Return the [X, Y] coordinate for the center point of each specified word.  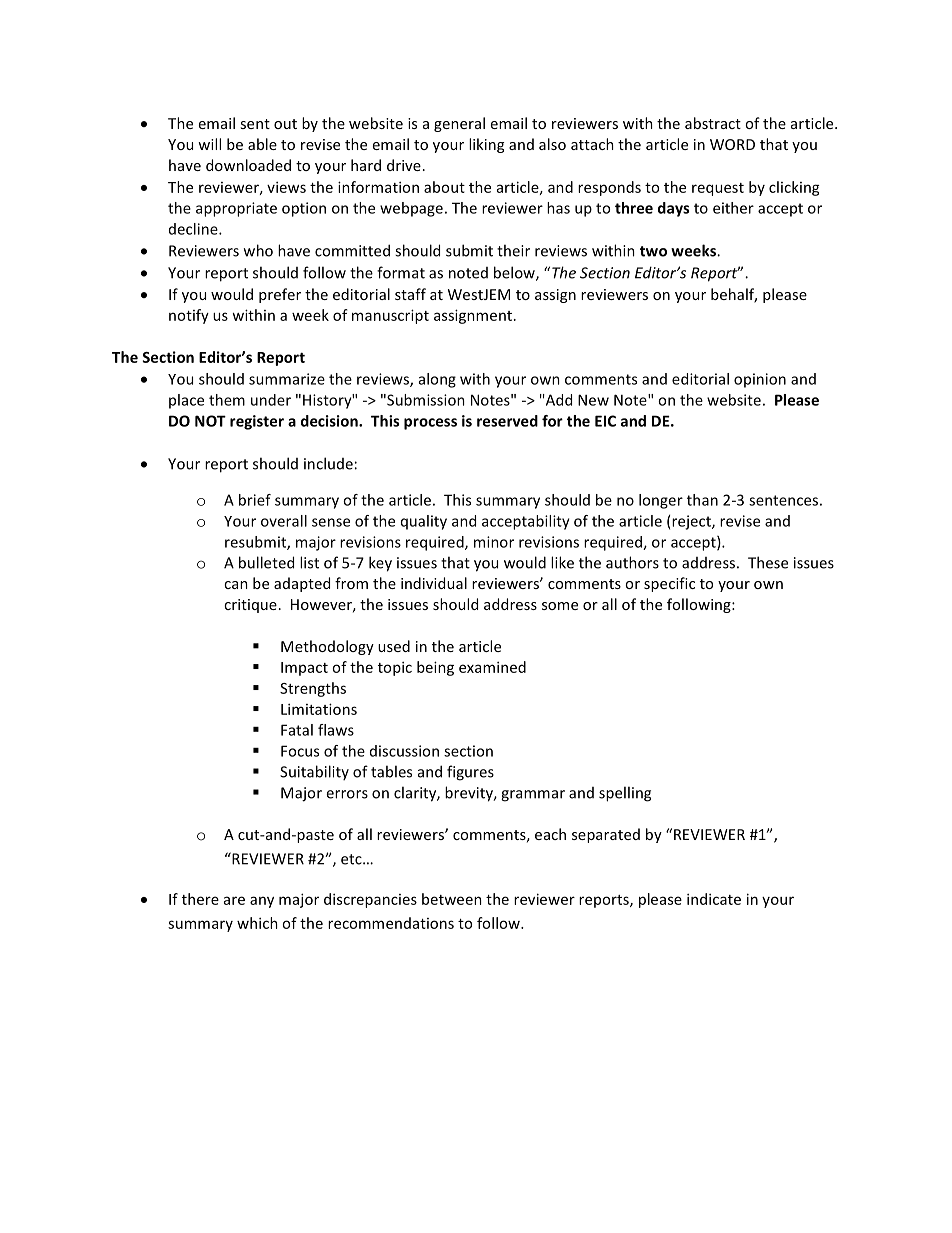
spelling [625, 794]
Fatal [297, 730]
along [437, 380]
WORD [732, 144]
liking [486, 145]
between [452, 899]
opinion [760, 380]
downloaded [248, 165]
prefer [280, 295]
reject [692, 522]
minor [494, 542]
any [262, 902]
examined [492, 667]
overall [284, 521]
